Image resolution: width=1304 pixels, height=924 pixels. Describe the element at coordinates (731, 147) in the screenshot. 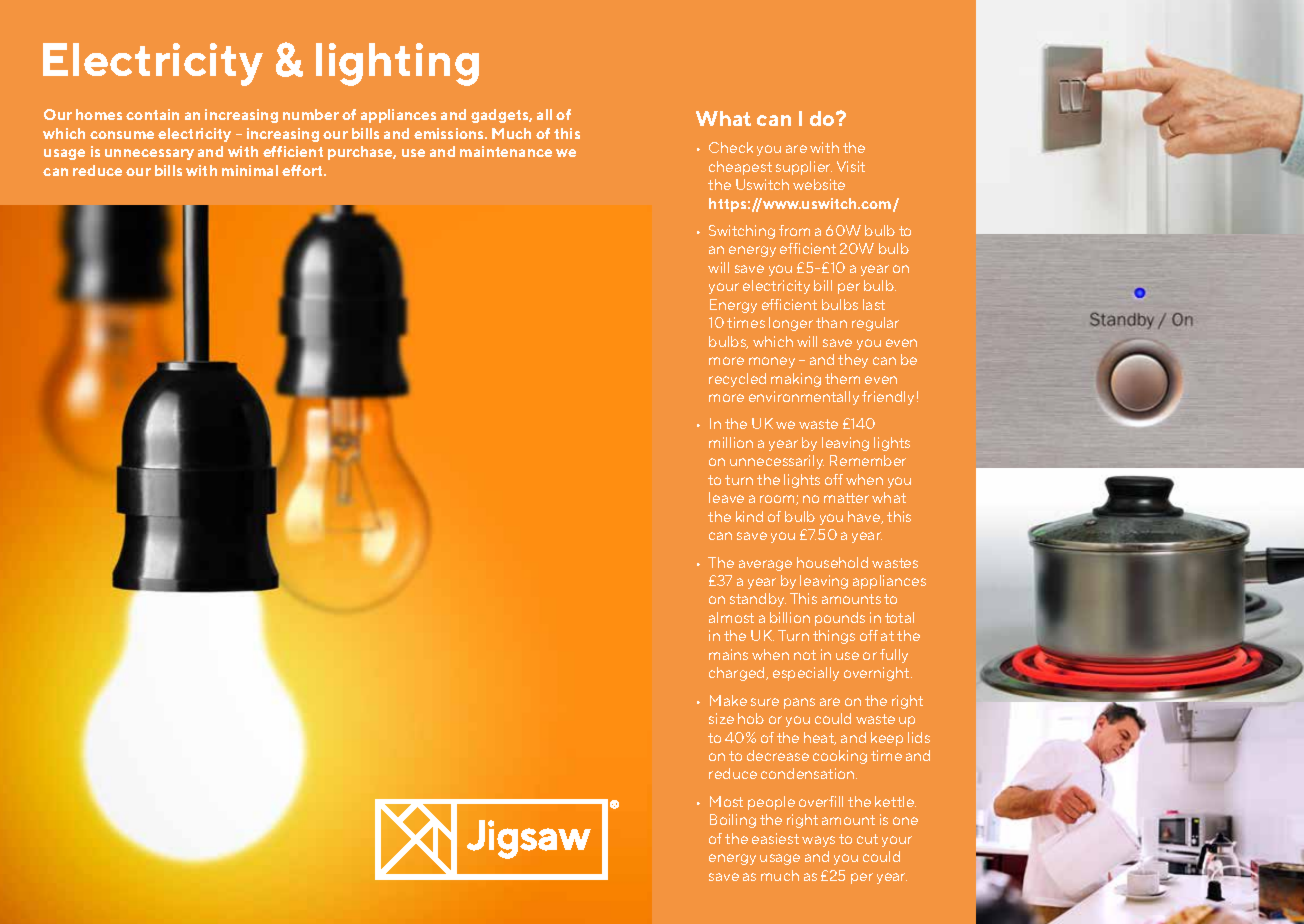

I see `Check` at that location.
